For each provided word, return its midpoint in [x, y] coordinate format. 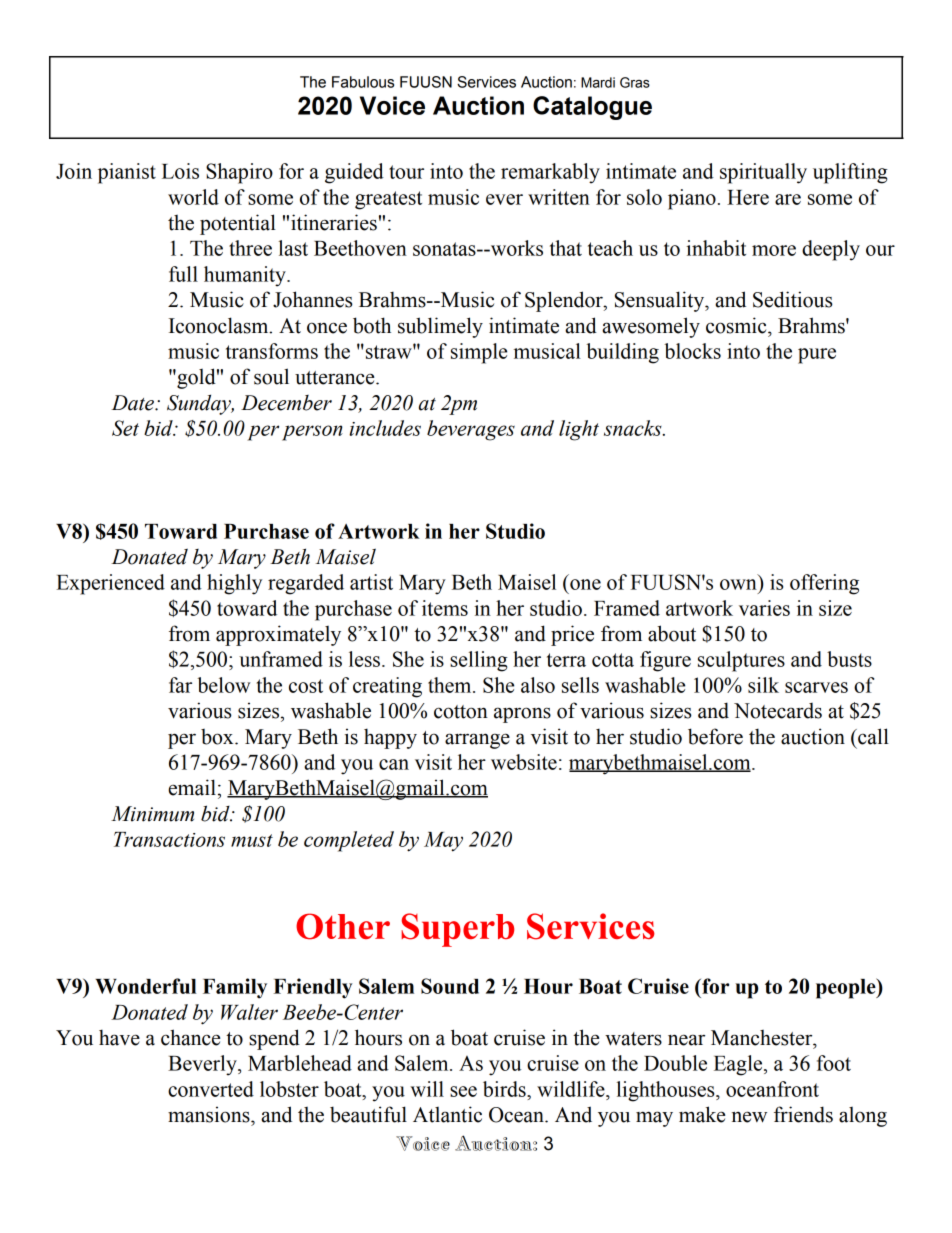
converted [211, 1089]
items [445, 608]
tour [406, 172]
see [463, 1091]
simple [479, 353]
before [715, 736]
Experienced [110, 584]
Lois [180, 171]
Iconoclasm [220, 325]
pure [817, 356]
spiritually [763, 173]
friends [803, 1114]
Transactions [169, 839]
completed [349, 841]
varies [764, 608]
